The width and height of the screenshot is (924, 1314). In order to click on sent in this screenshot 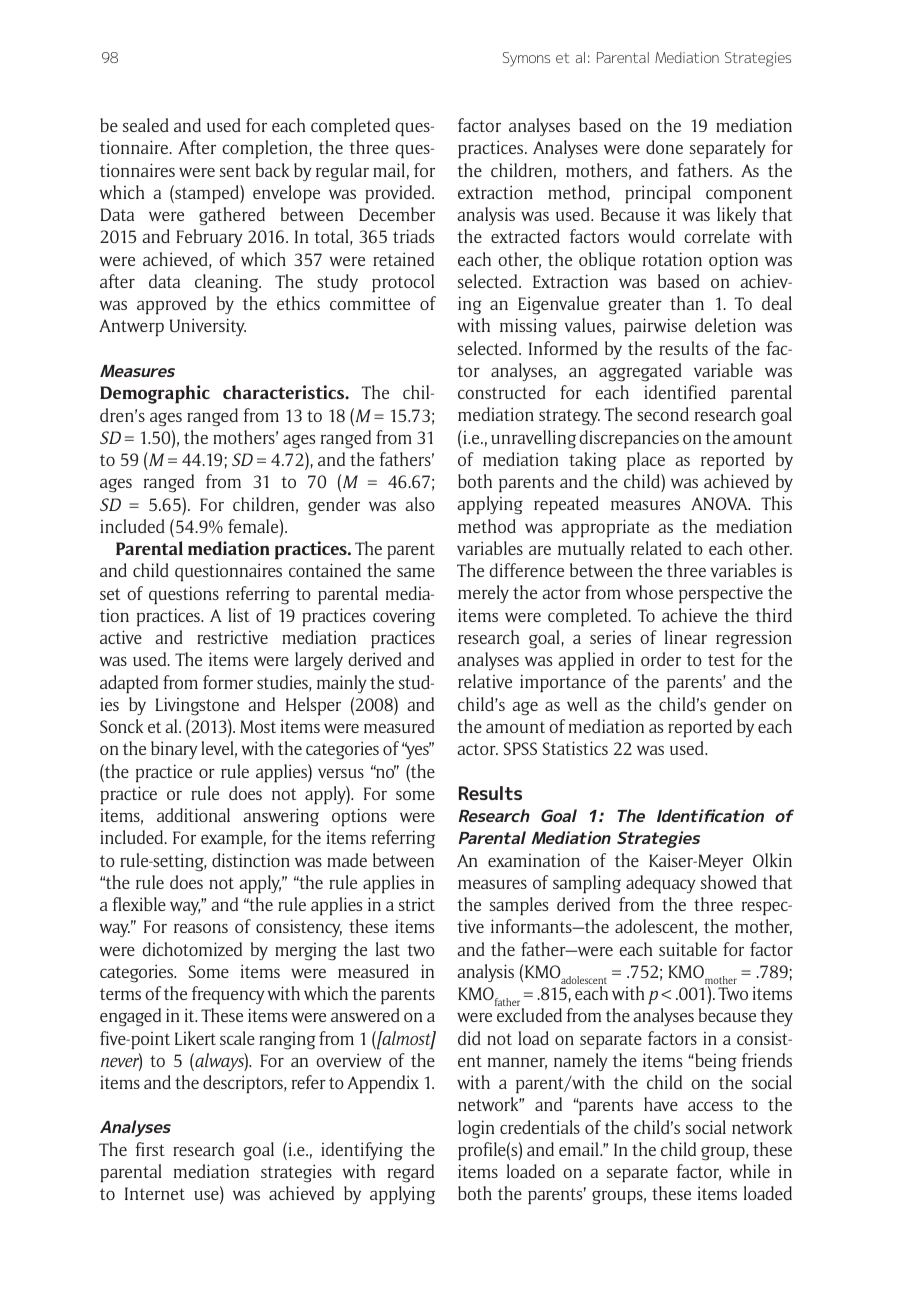, I will do `click(235, 171)`.
